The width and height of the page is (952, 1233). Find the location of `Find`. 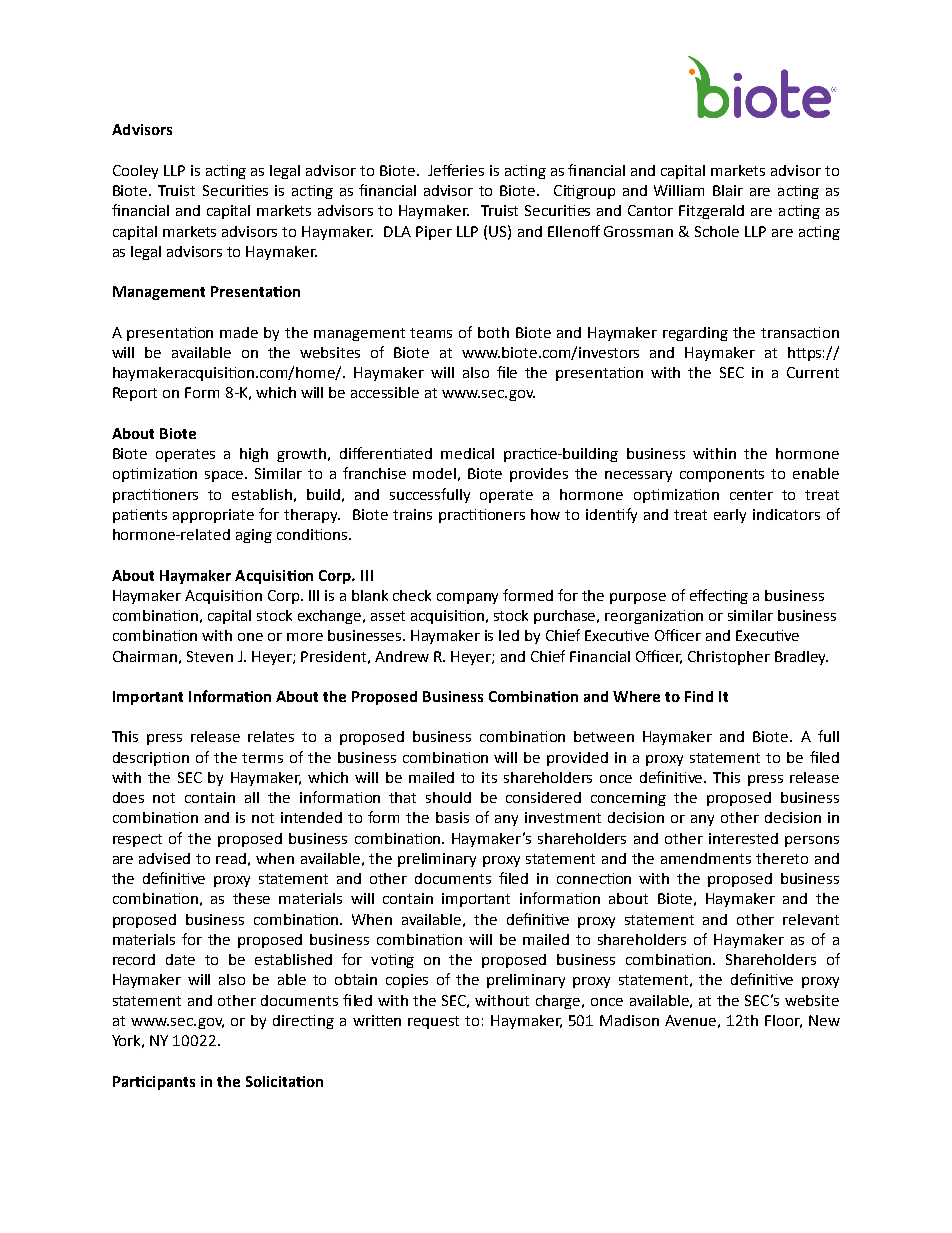

Find is located at coordinates (699, 696).
